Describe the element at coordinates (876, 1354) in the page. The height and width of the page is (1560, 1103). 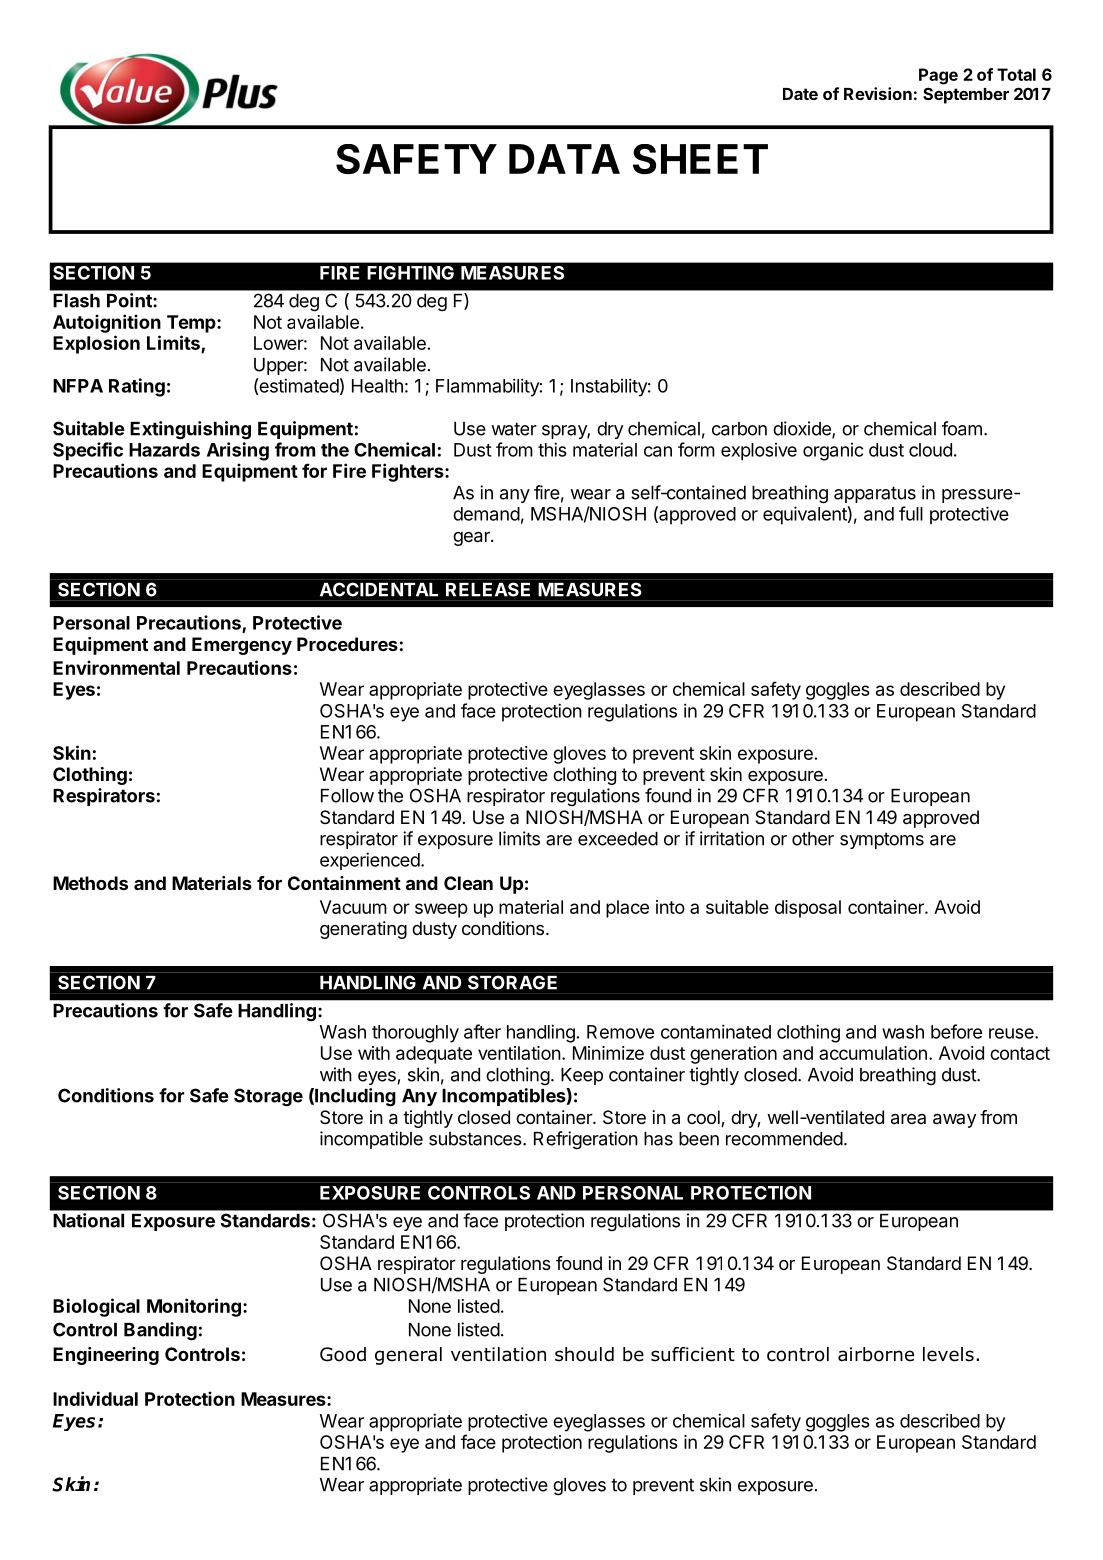
I see `airborne` at that location.
